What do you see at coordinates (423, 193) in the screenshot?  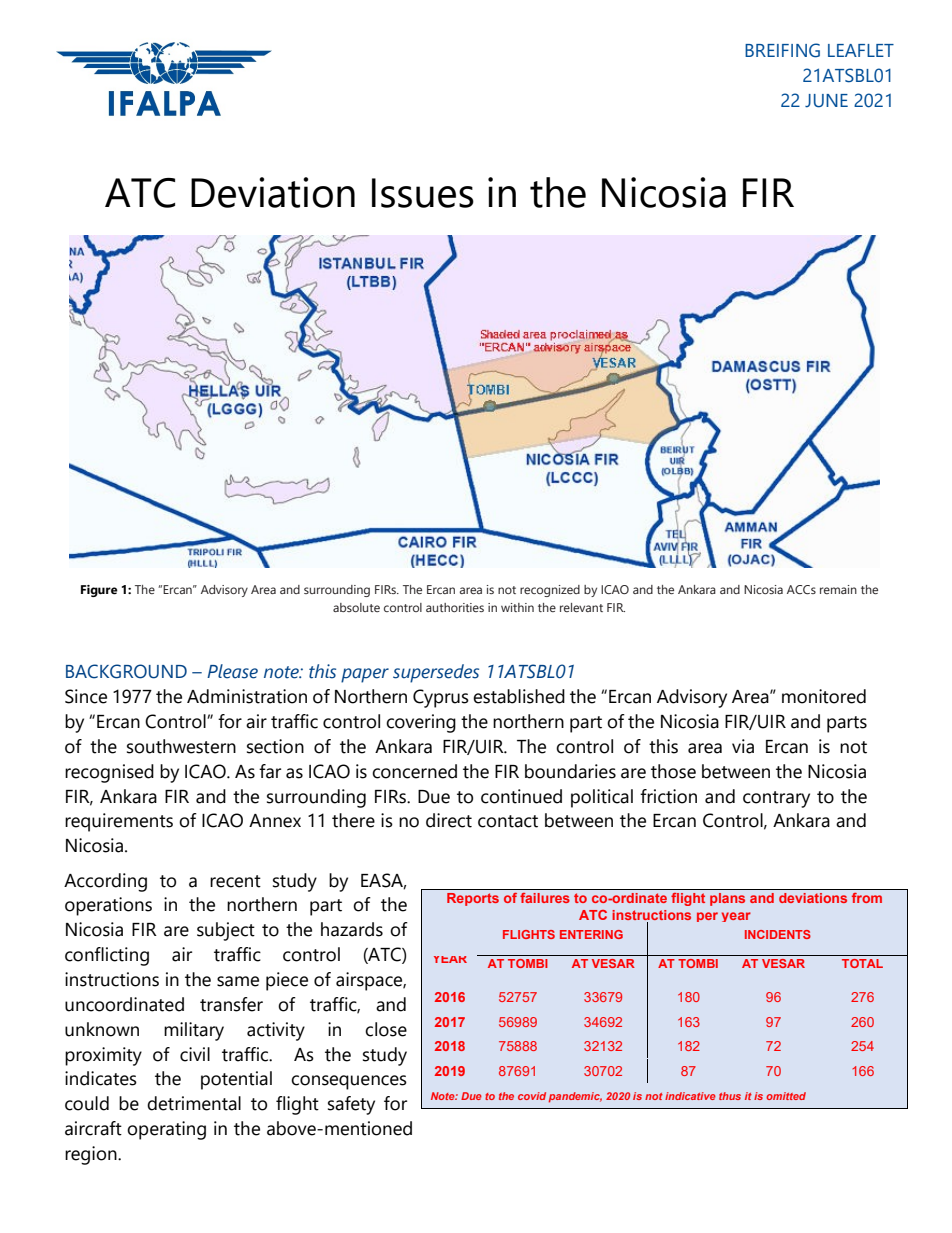 I see `Issues` at bounding box center [423, 193].
